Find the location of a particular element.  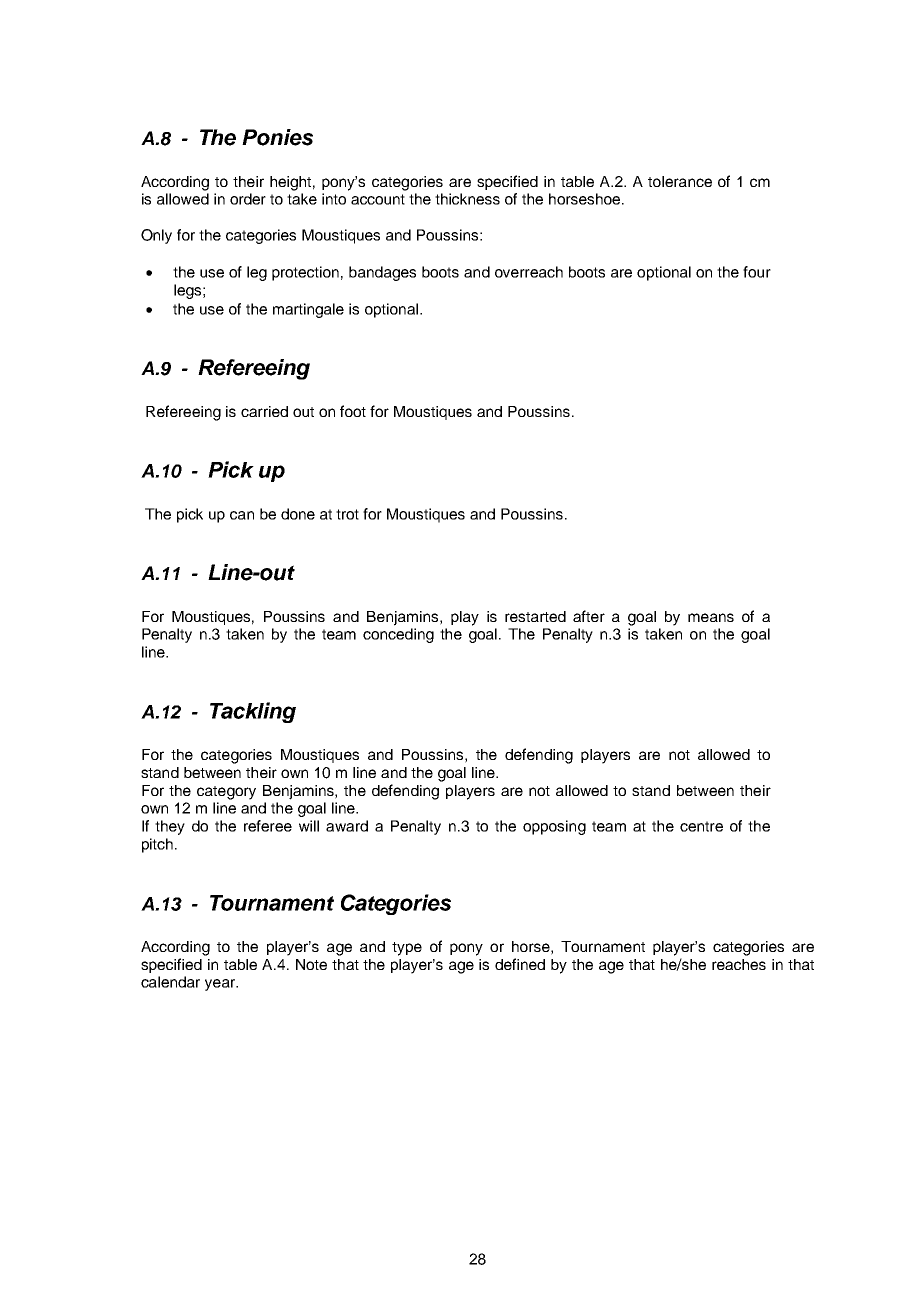

opposing is located at coordinates (554, 827).
